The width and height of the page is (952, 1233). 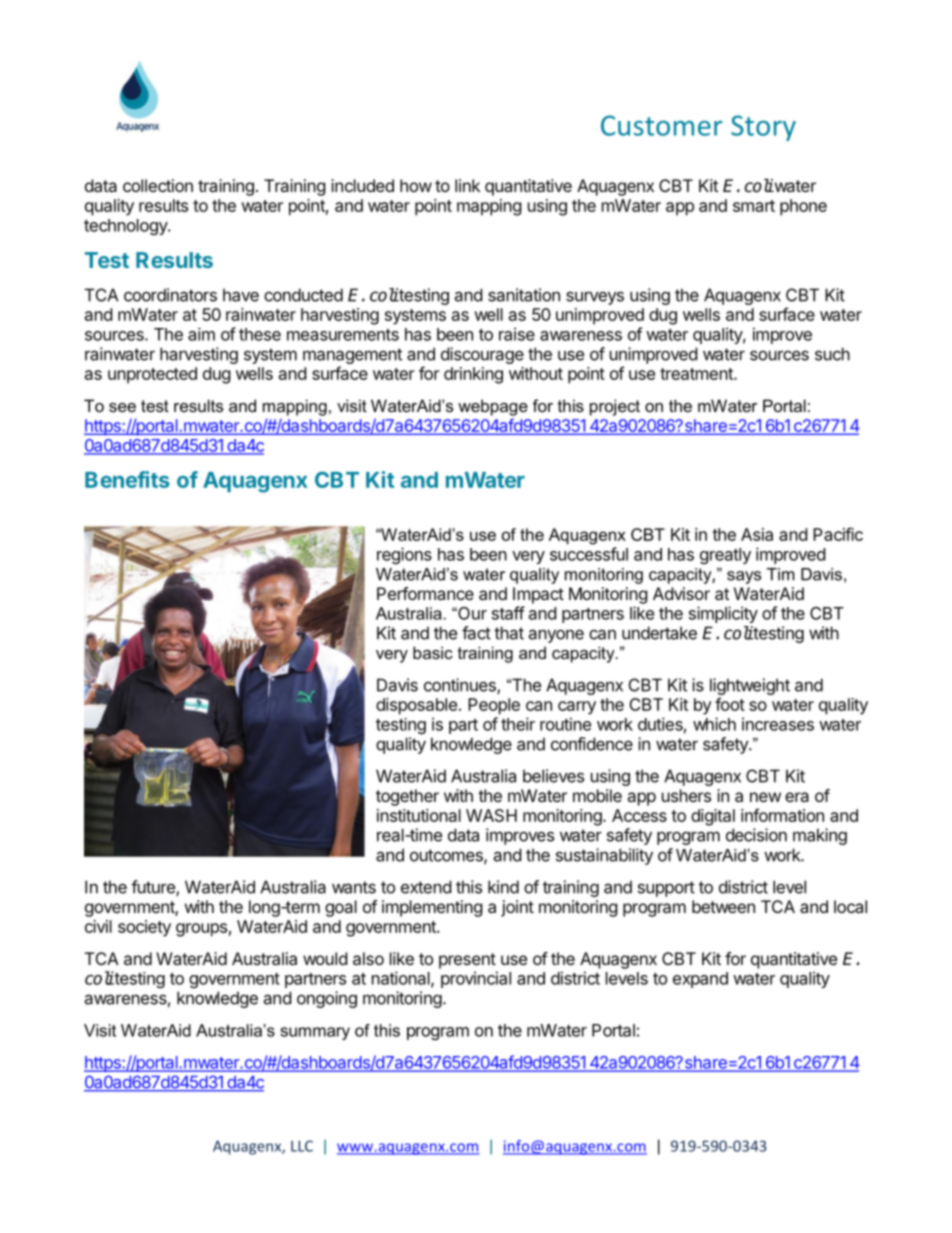 What do you see at coordinates (723, 614) in the page?
I see `simplicity` at bounding box center [723, 614].
